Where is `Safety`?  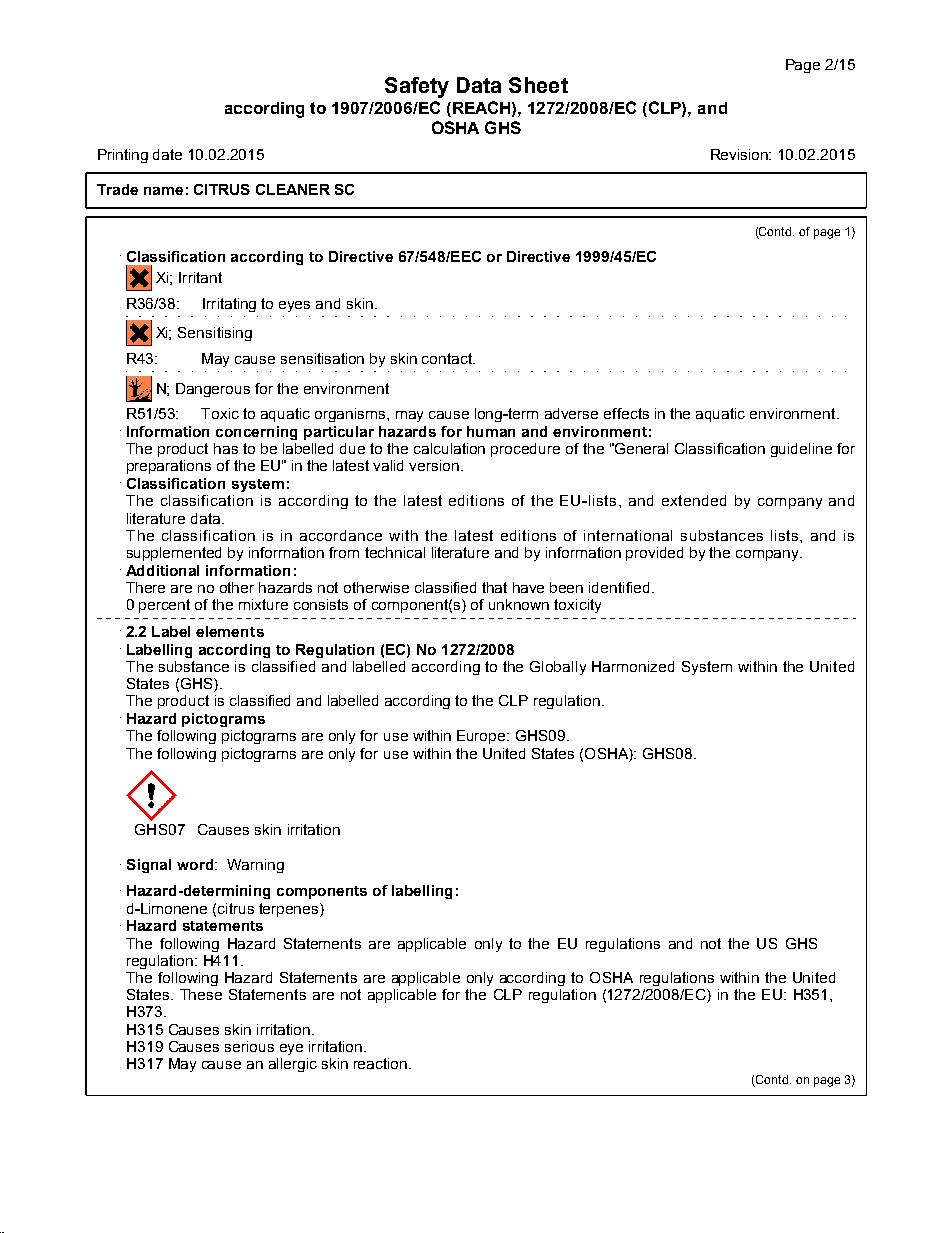 Safety is located at coordinates (417, 87).
